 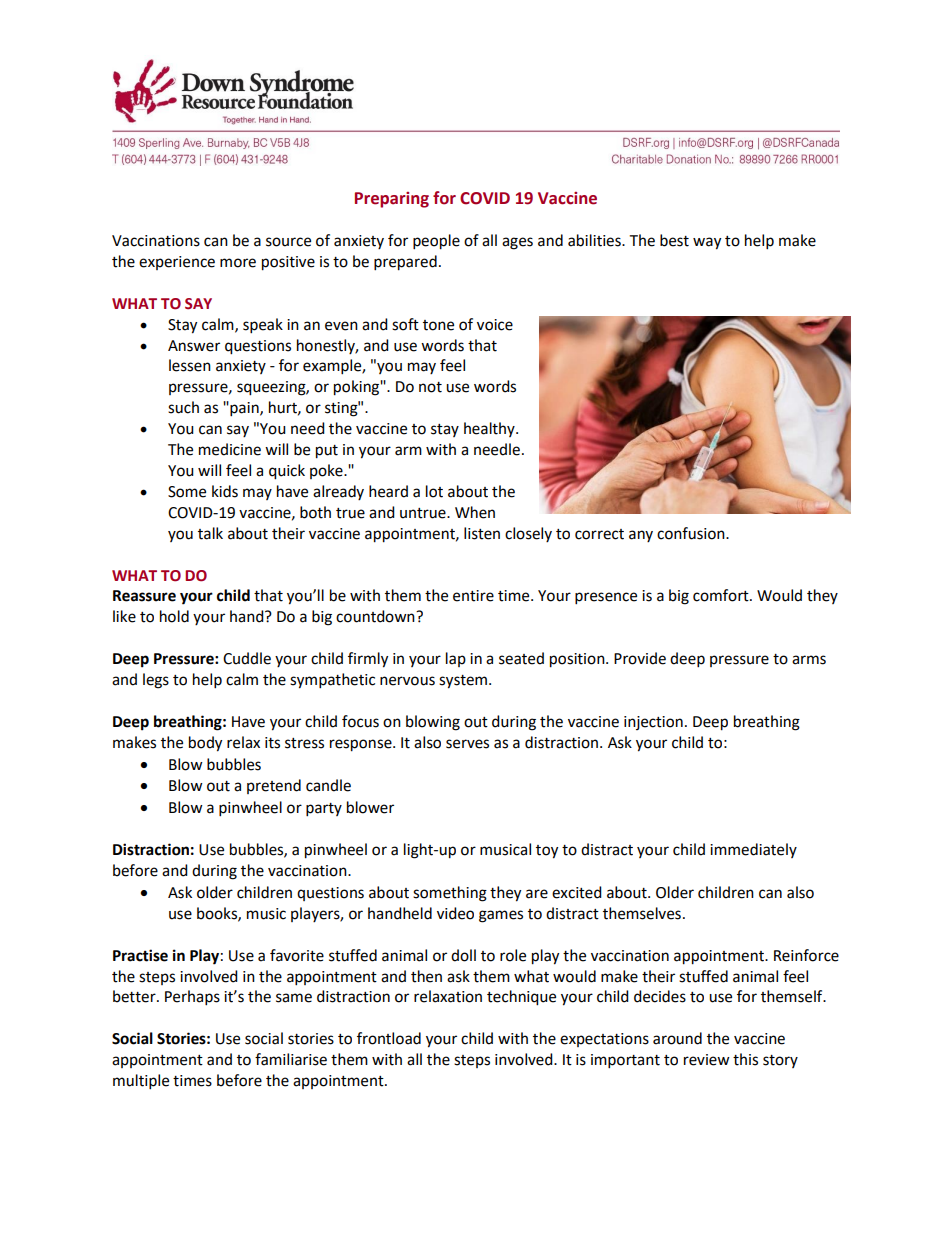 I want to click on Cuddle, so click(x=247, y=658).
